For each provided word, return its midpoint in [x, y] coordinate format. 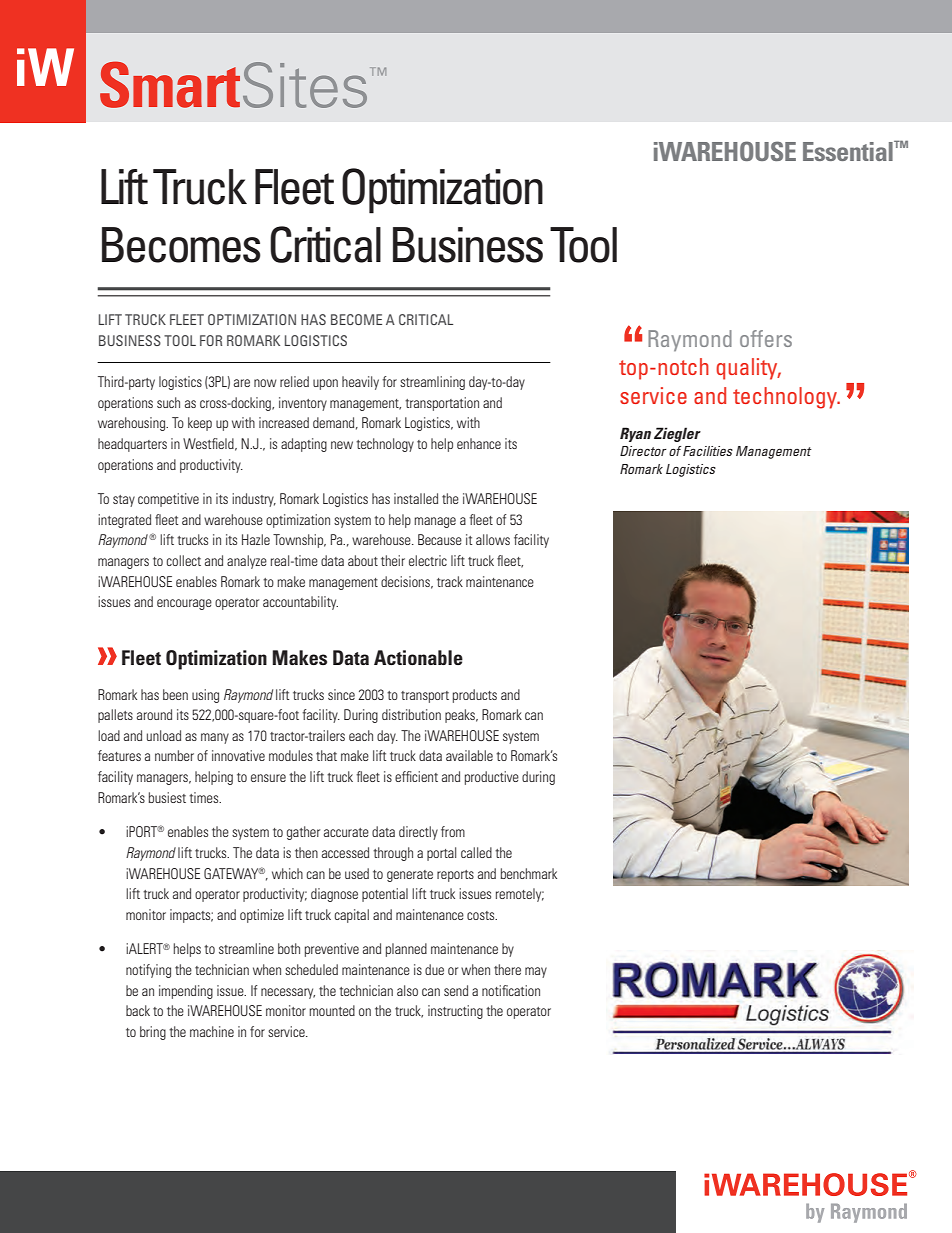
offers [766, 338]
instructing [455, 1012]
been [175, 694]
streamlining [432, 383]
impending [186, 992]
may [536, 972]
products [475, 696]
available [469, 755]
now [265, 383]
